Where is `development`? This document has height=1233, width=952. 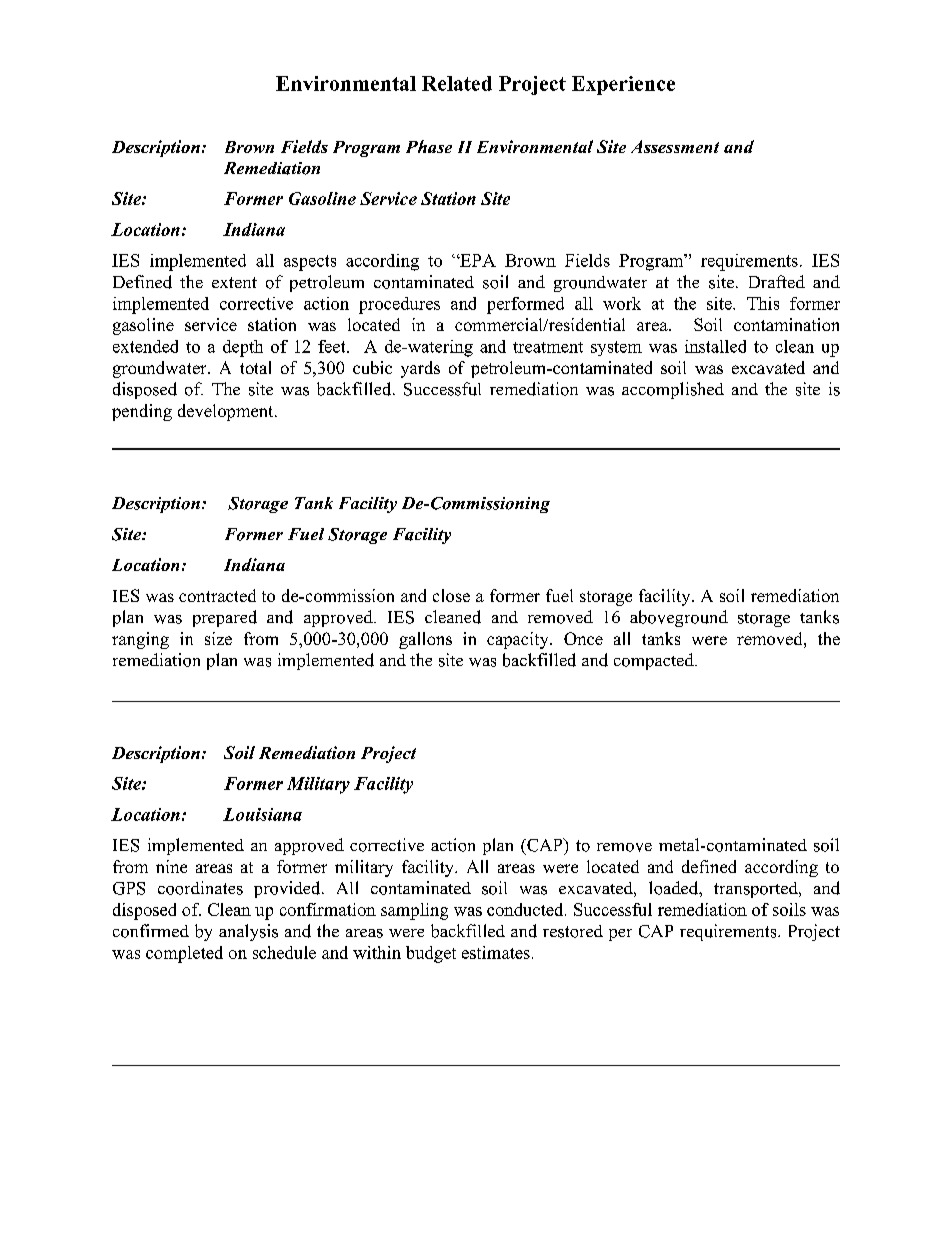 development is located at coordinates (227, 412).
